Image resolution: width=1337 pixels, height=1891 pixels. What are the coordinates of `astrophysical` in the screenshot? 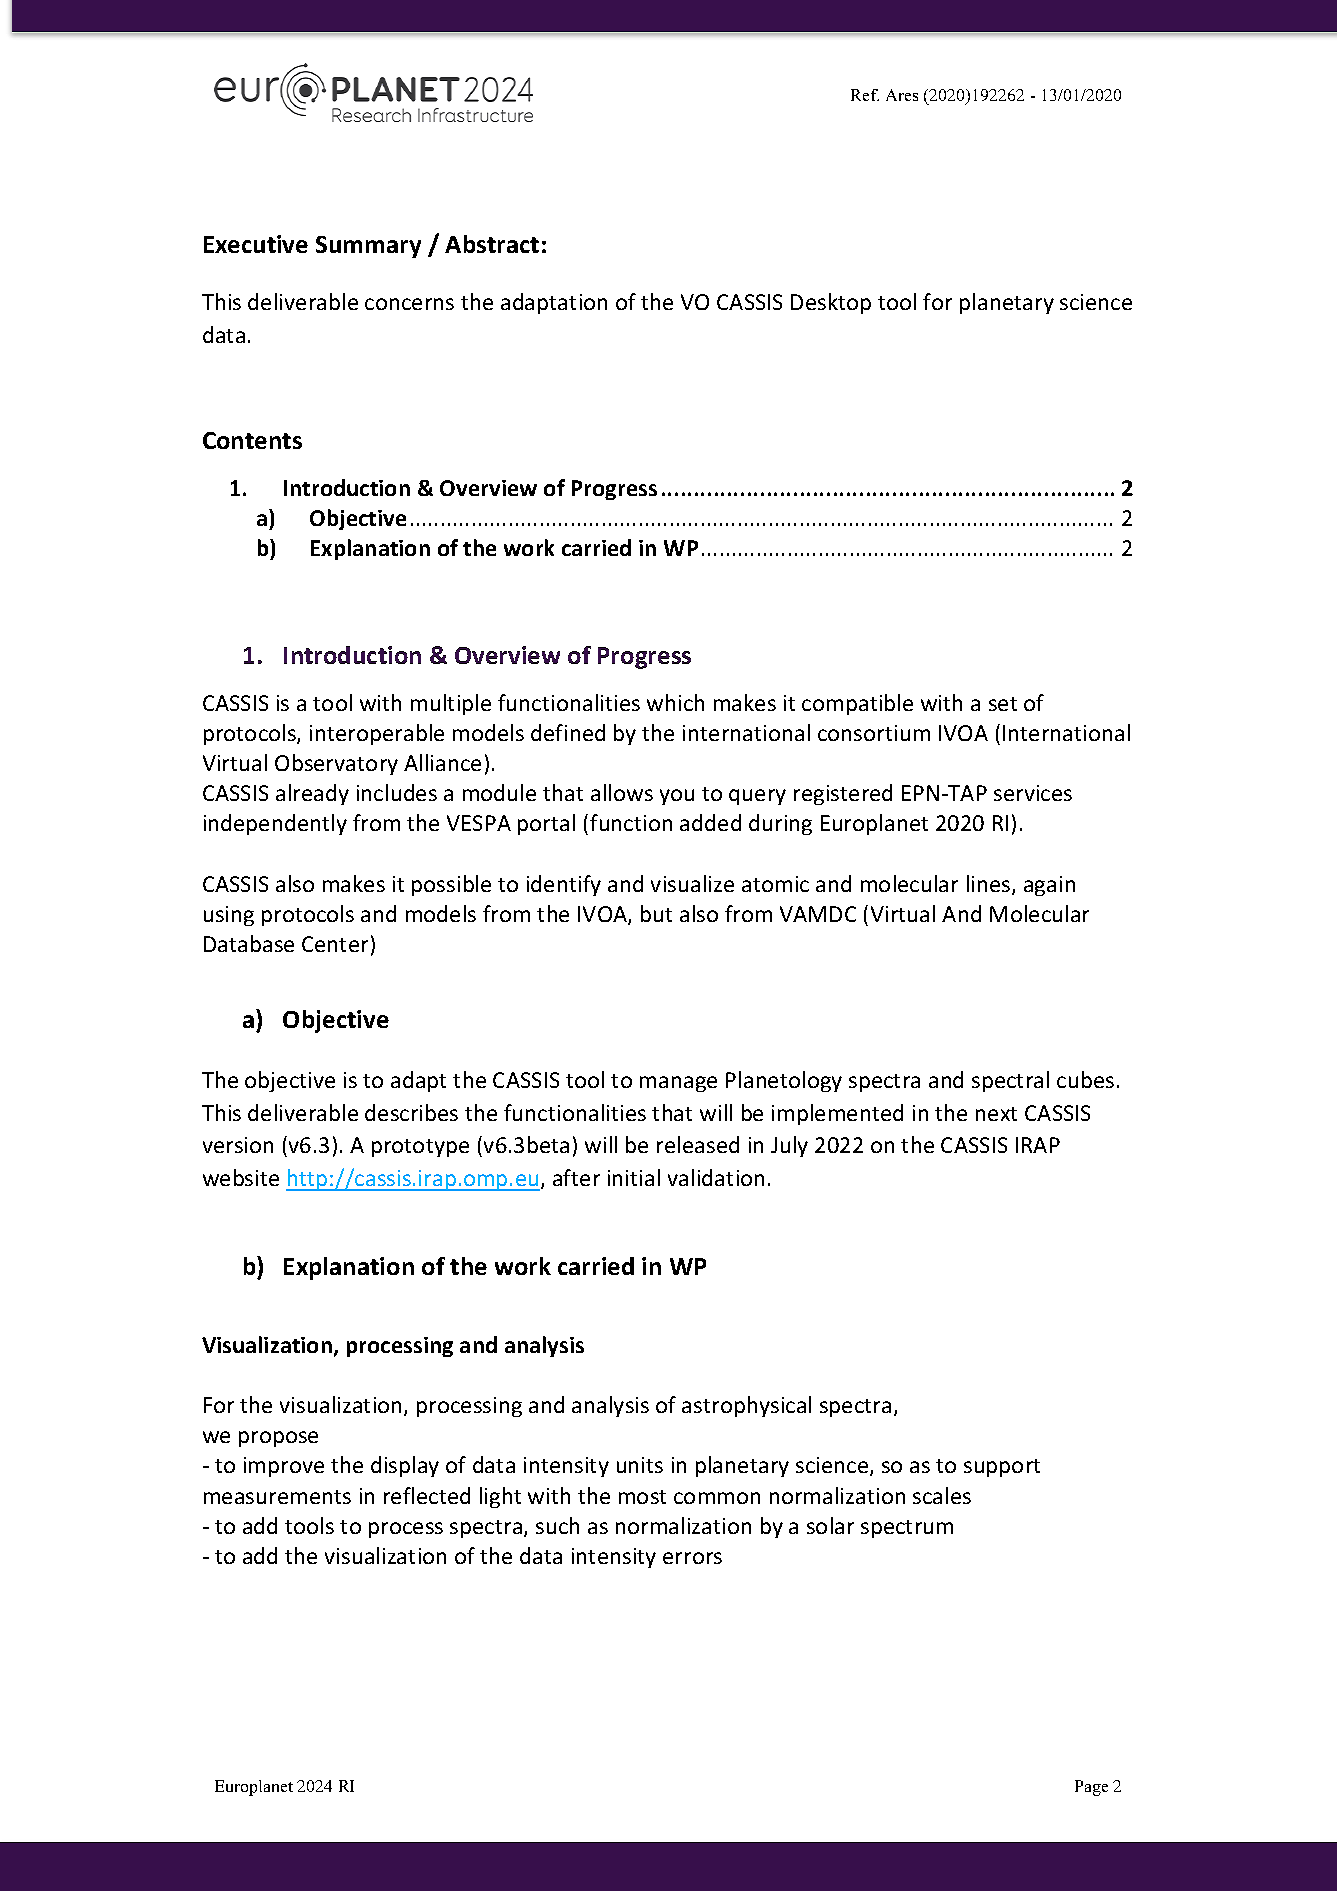 It's located at (746, 1406).
